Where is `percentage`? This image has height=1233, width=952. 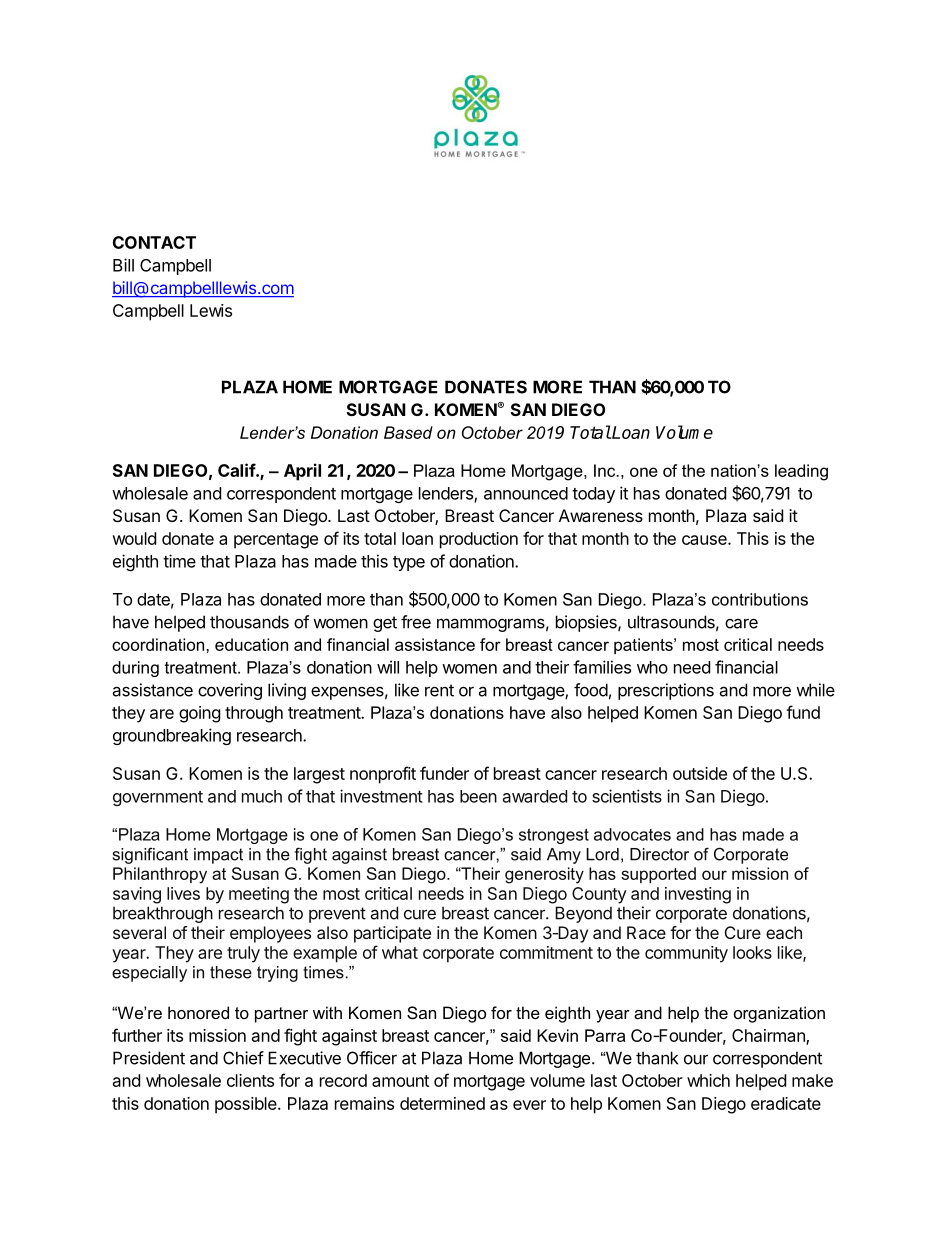
percentage is located at coordinates (276, 541).
